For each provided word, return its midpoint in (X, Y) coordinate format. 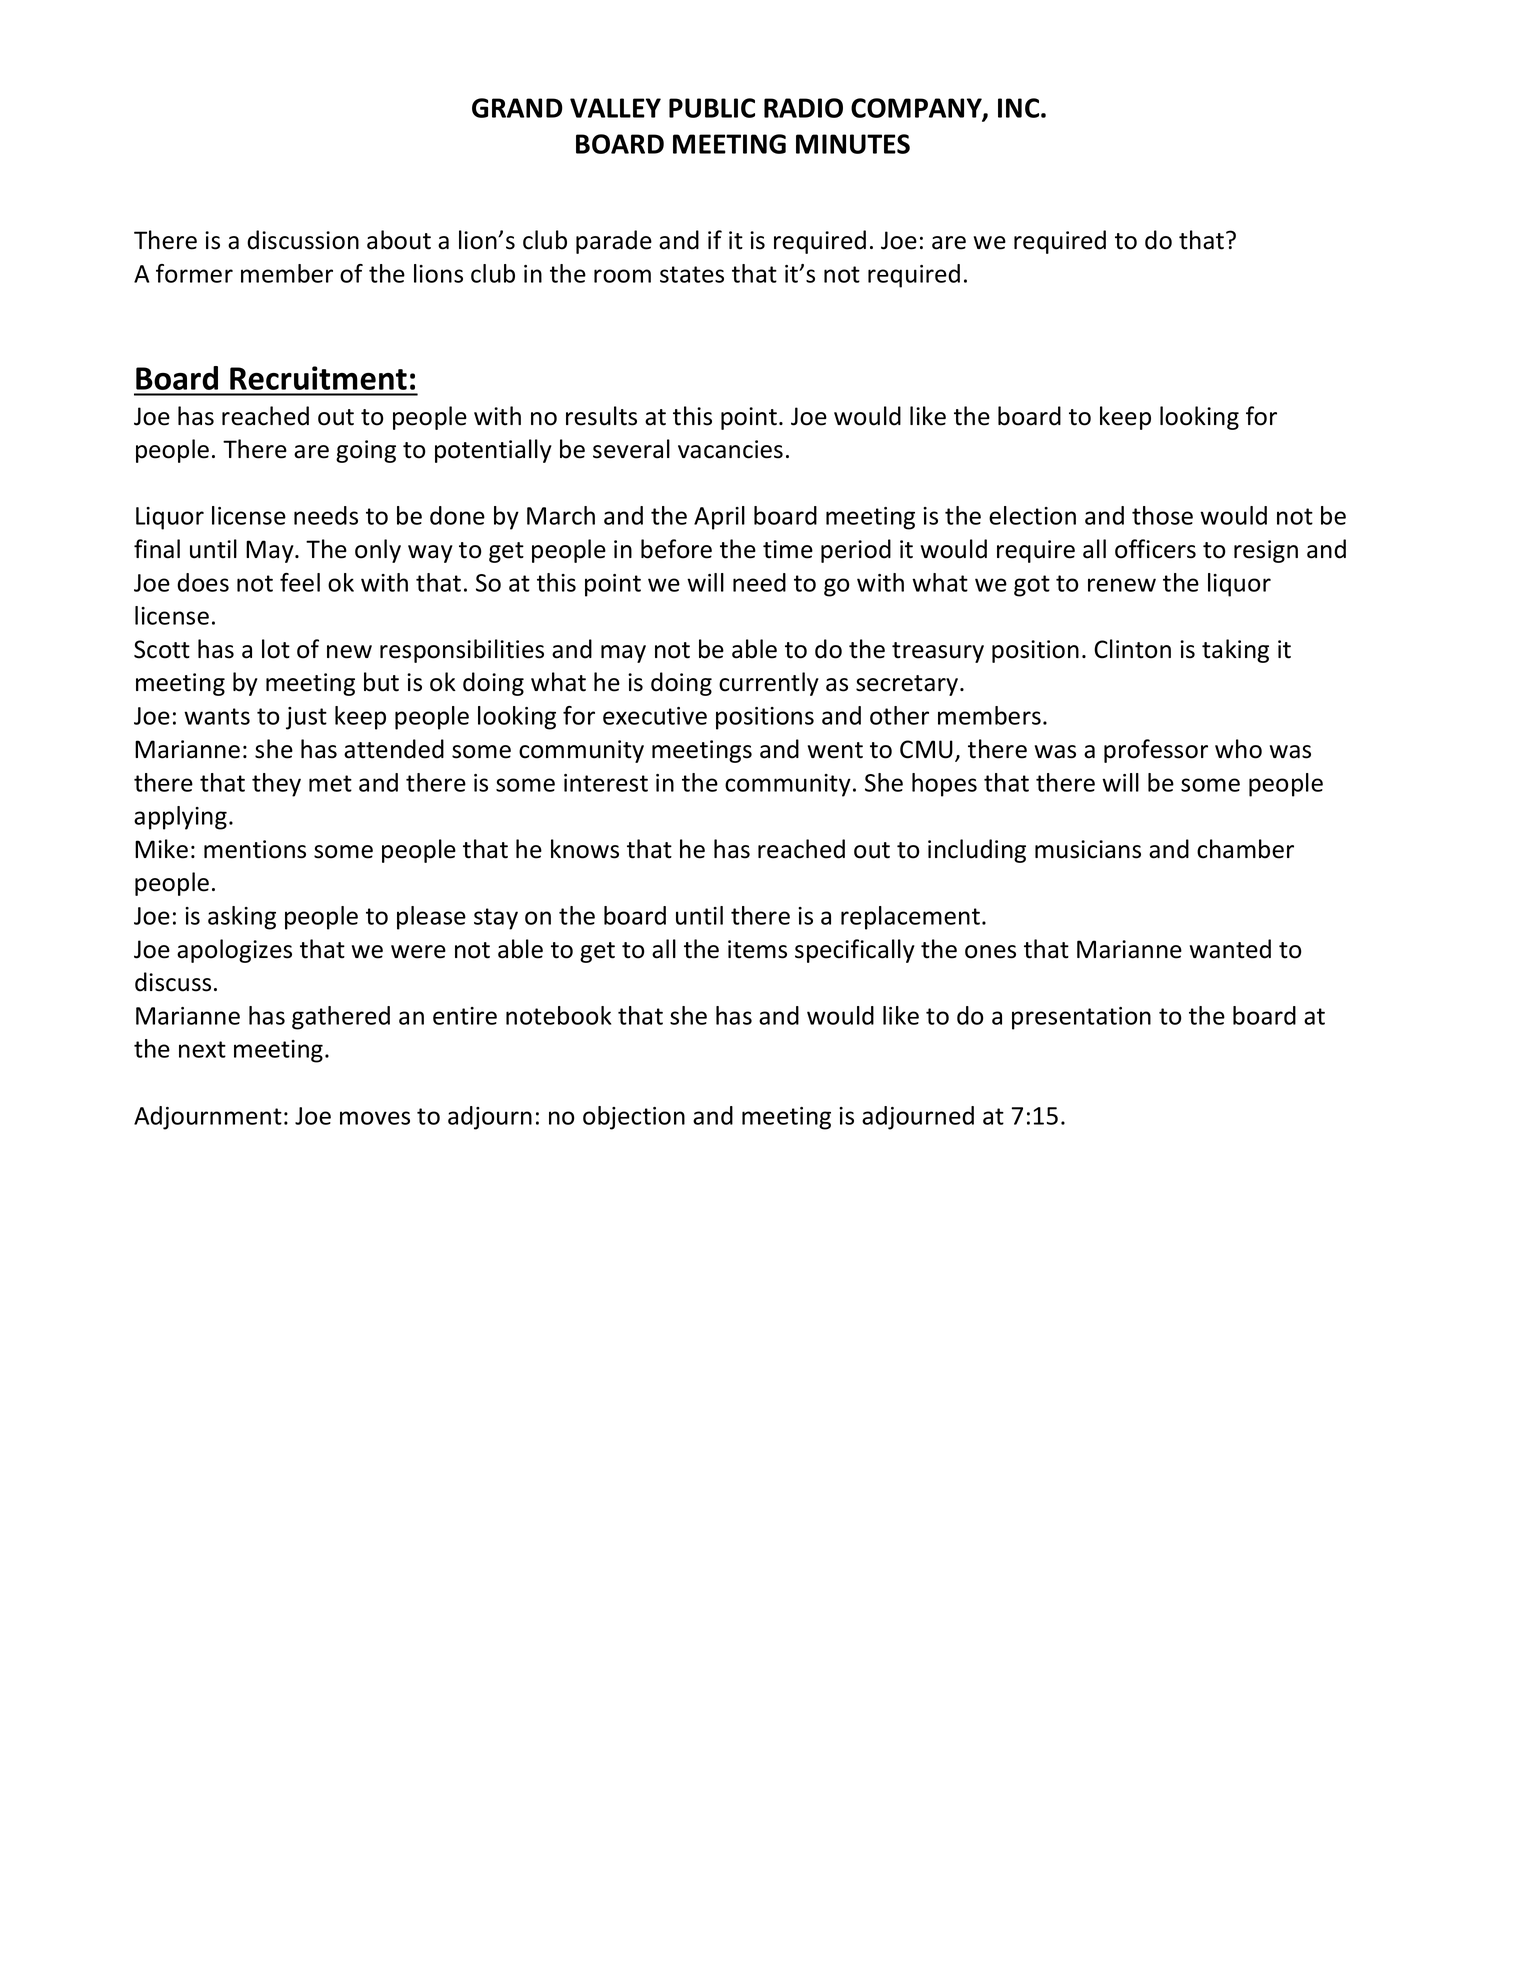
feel (300, 582)
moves (375, 1118)
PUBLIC (712, 108)
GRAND (517, 108)
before (676, 549)
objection (634, 1118)
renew (1122, 585)
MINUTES (853, 144)
